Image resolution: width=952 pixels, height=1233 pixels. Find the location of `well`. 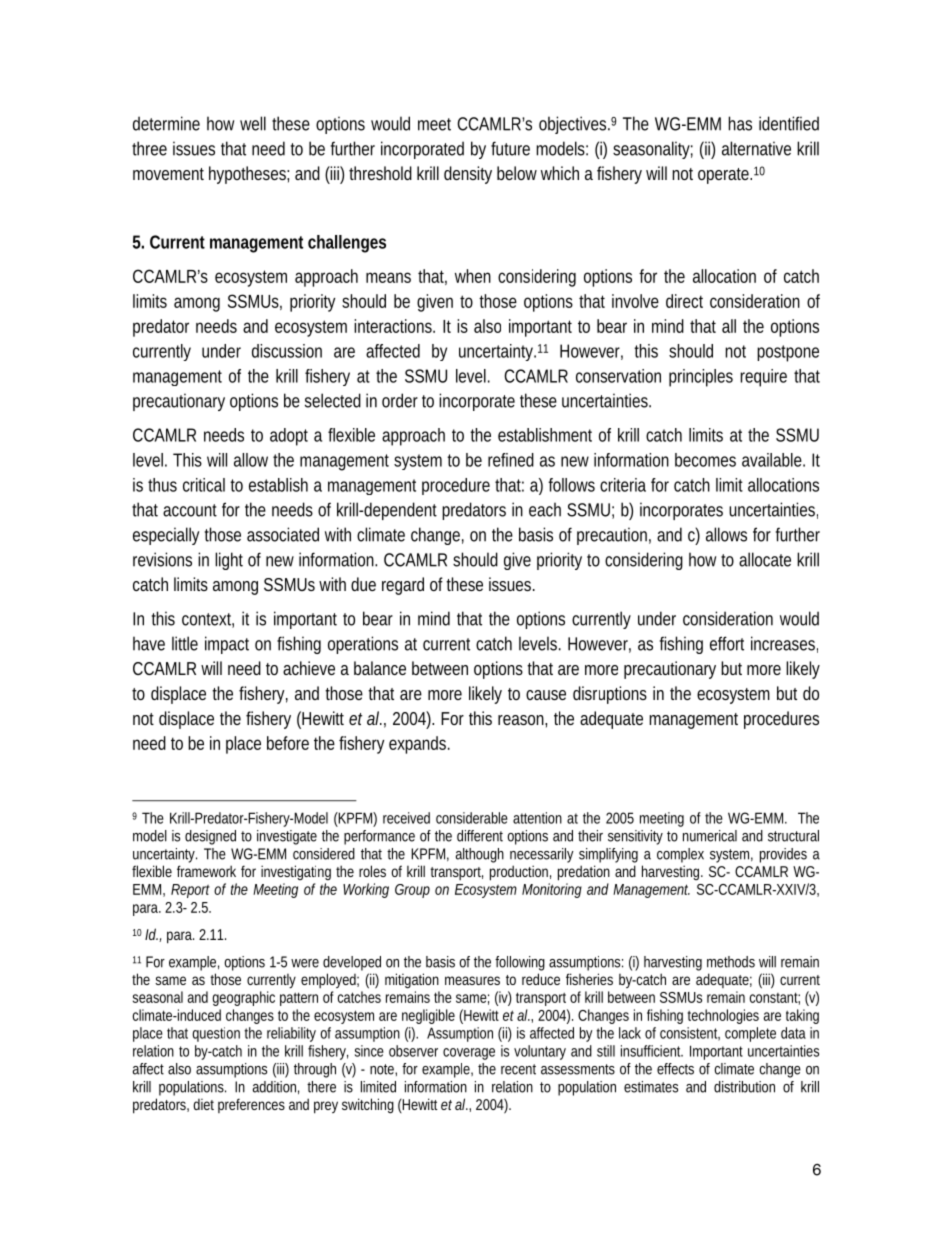

well is located at coordinates (253, 123).
